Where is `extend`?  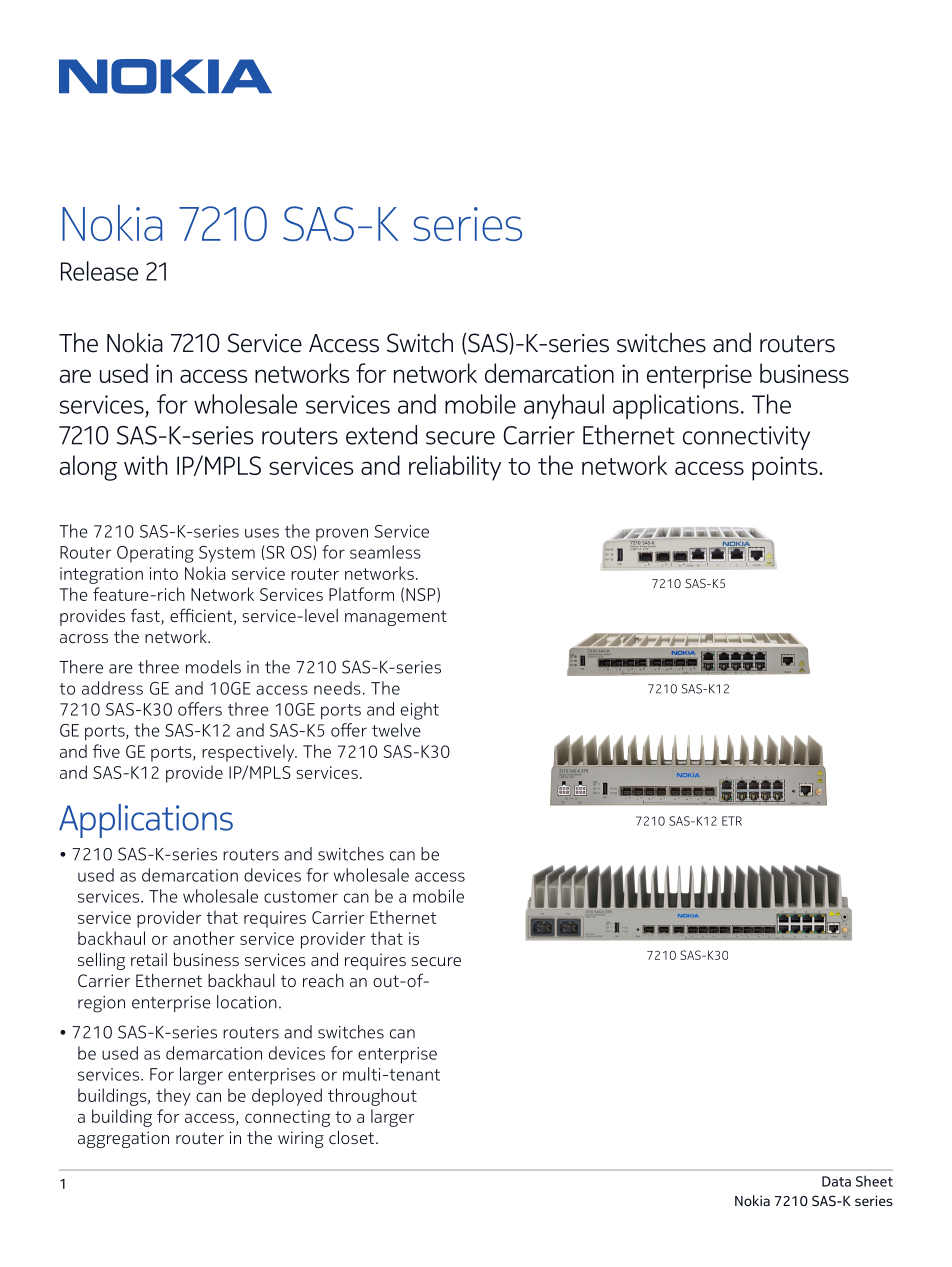
extend is located at coordinates (381, 435).
